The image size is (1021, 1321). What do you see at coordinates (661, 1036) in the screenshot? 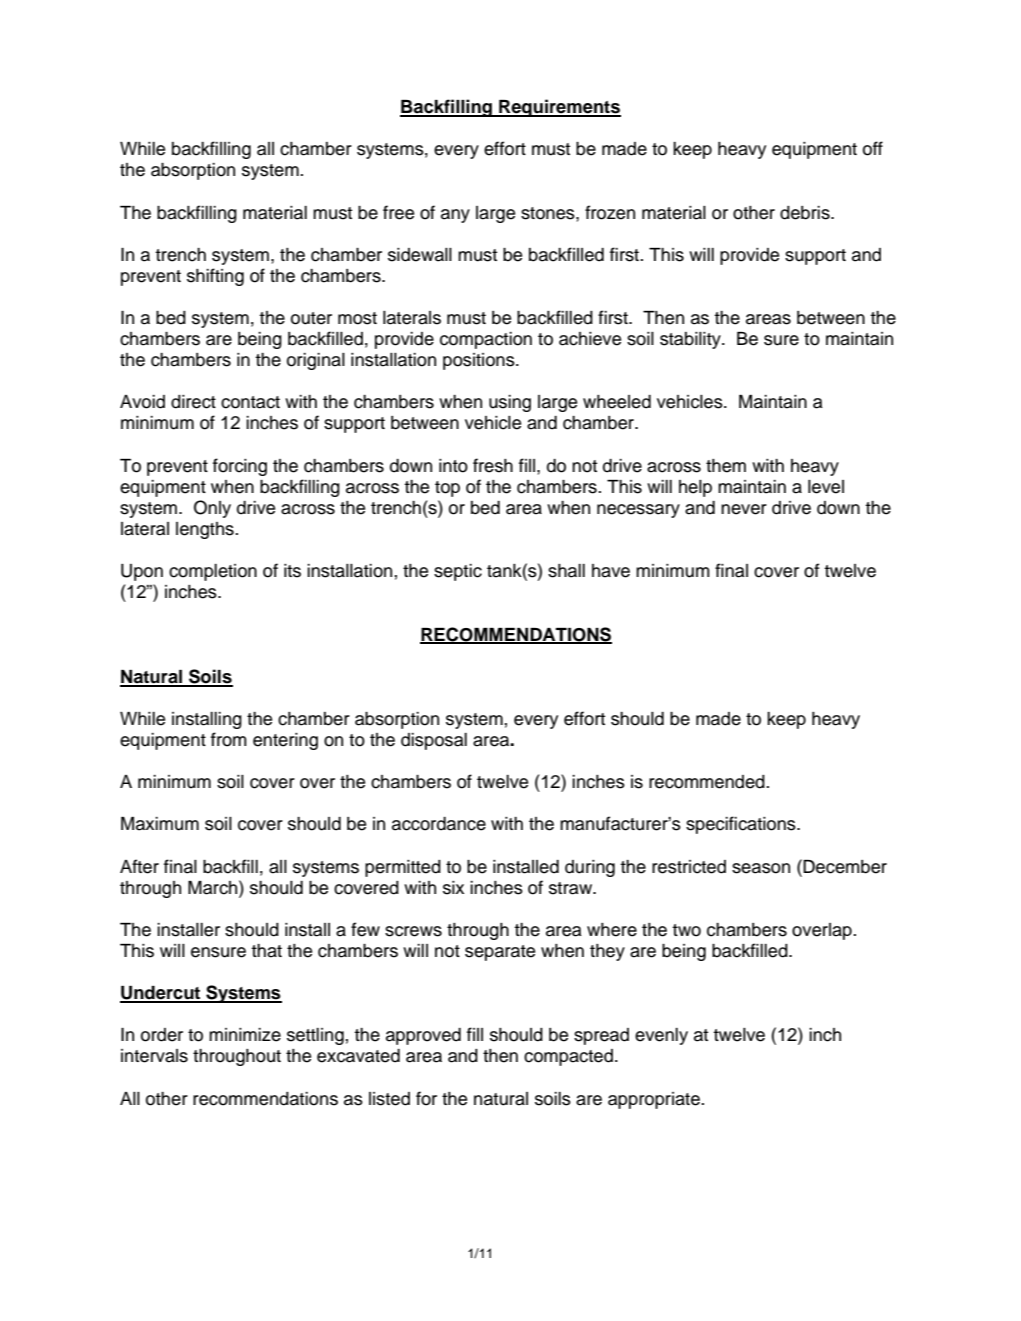
I see `evenly` at bounding box center [661, 1036].
